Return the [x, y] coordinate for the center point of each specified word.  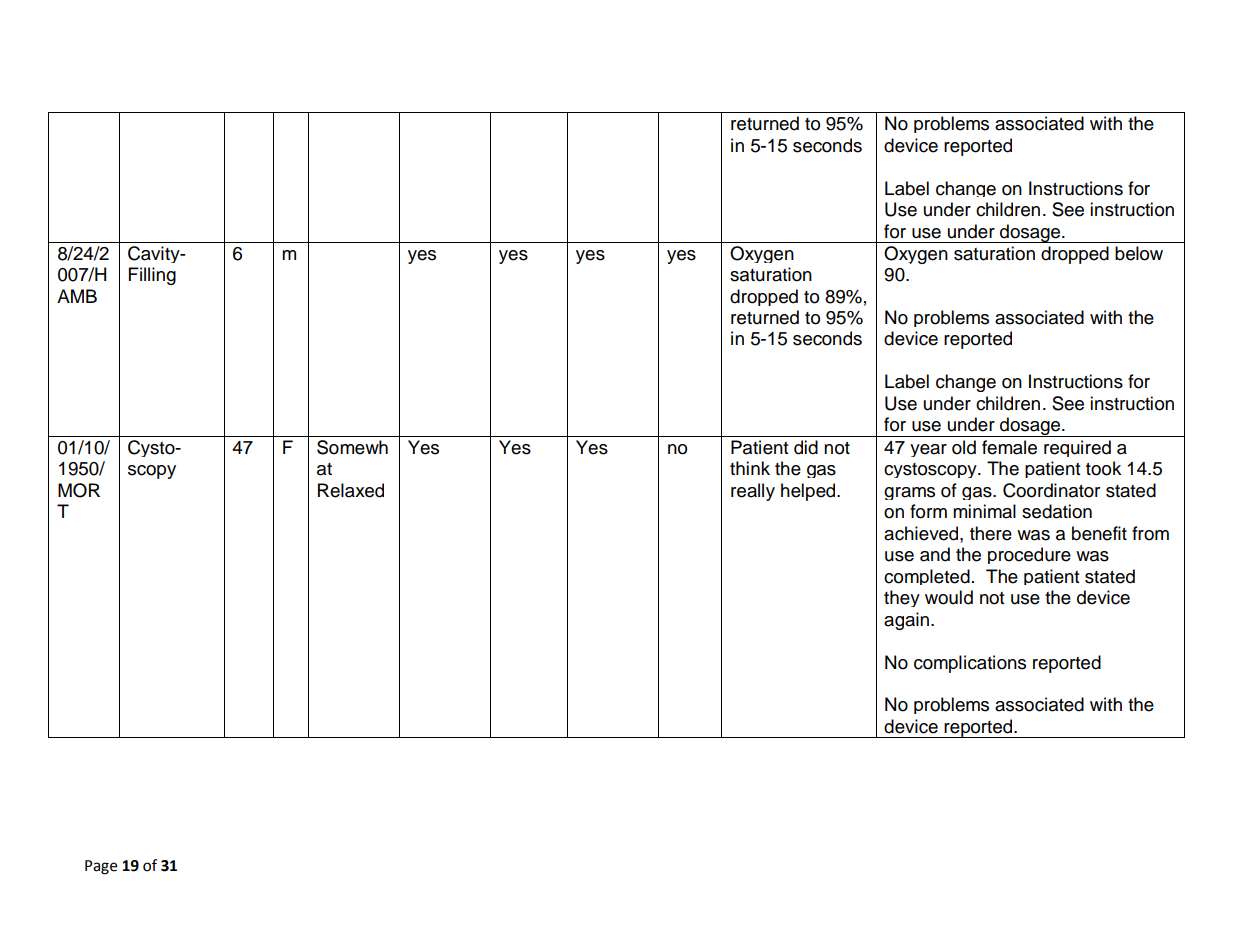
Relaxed [351, 490]
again [906, 621]
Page [101, 867]
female [1009, 447]
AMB [77, 296]
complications [970, 664]
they [902, 598]
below [1139, 253]
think [750, 468]
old [964, 447]
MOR [79, 490]
